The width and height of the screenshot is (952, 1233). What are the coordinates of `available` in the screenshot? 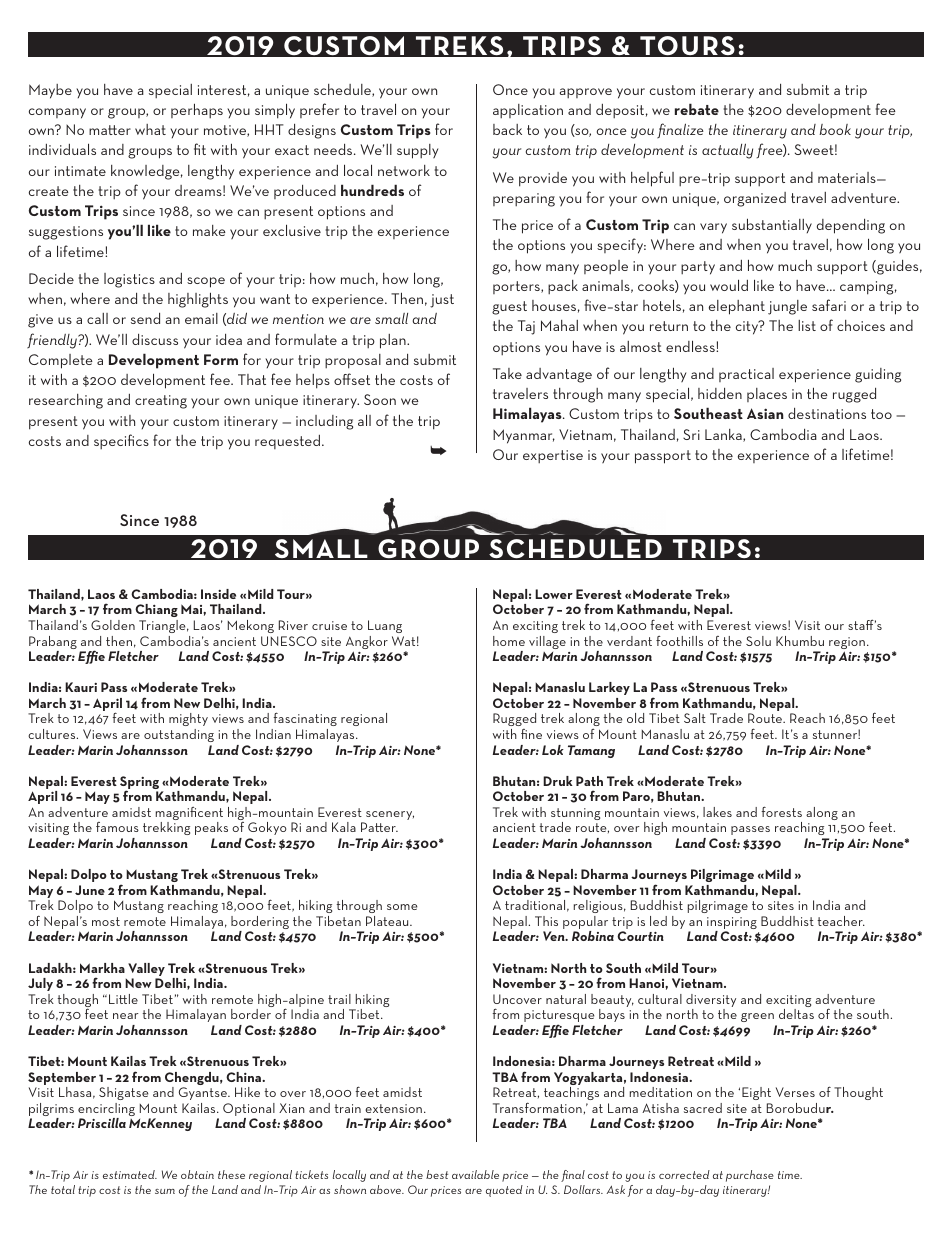 It's located at (475, 1174).
